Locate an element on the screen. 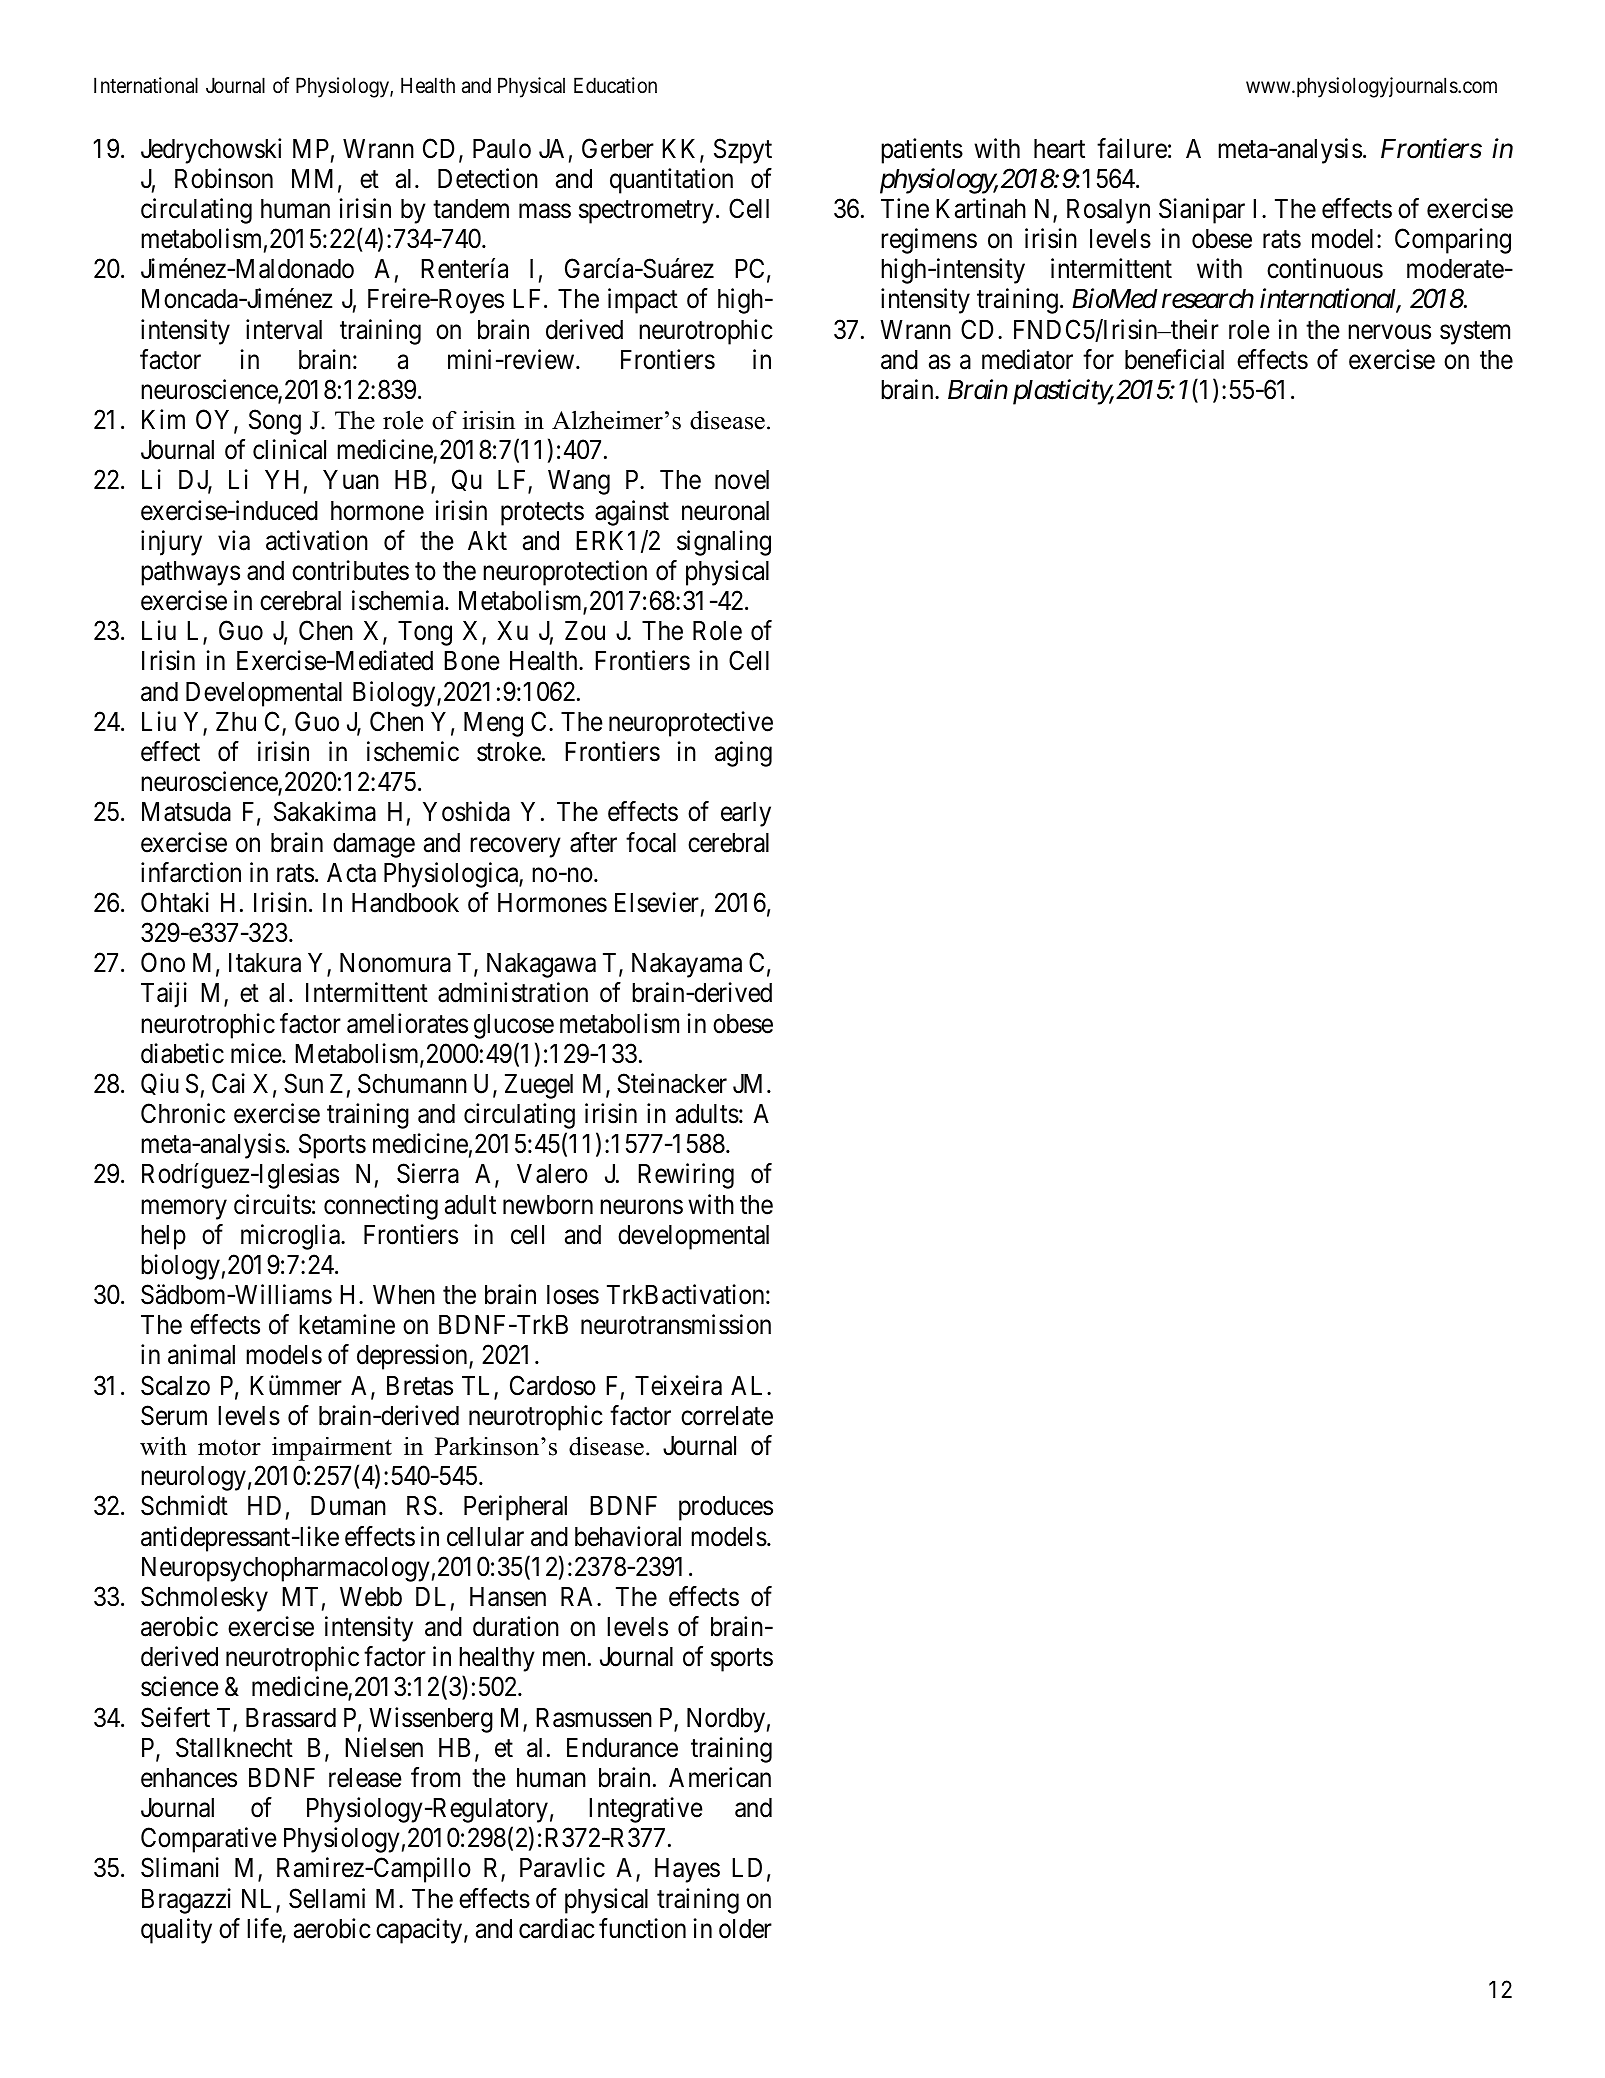 The width and height of the screenshot is (1605, 2078). Robinson is located at coordinates (224, 178).
